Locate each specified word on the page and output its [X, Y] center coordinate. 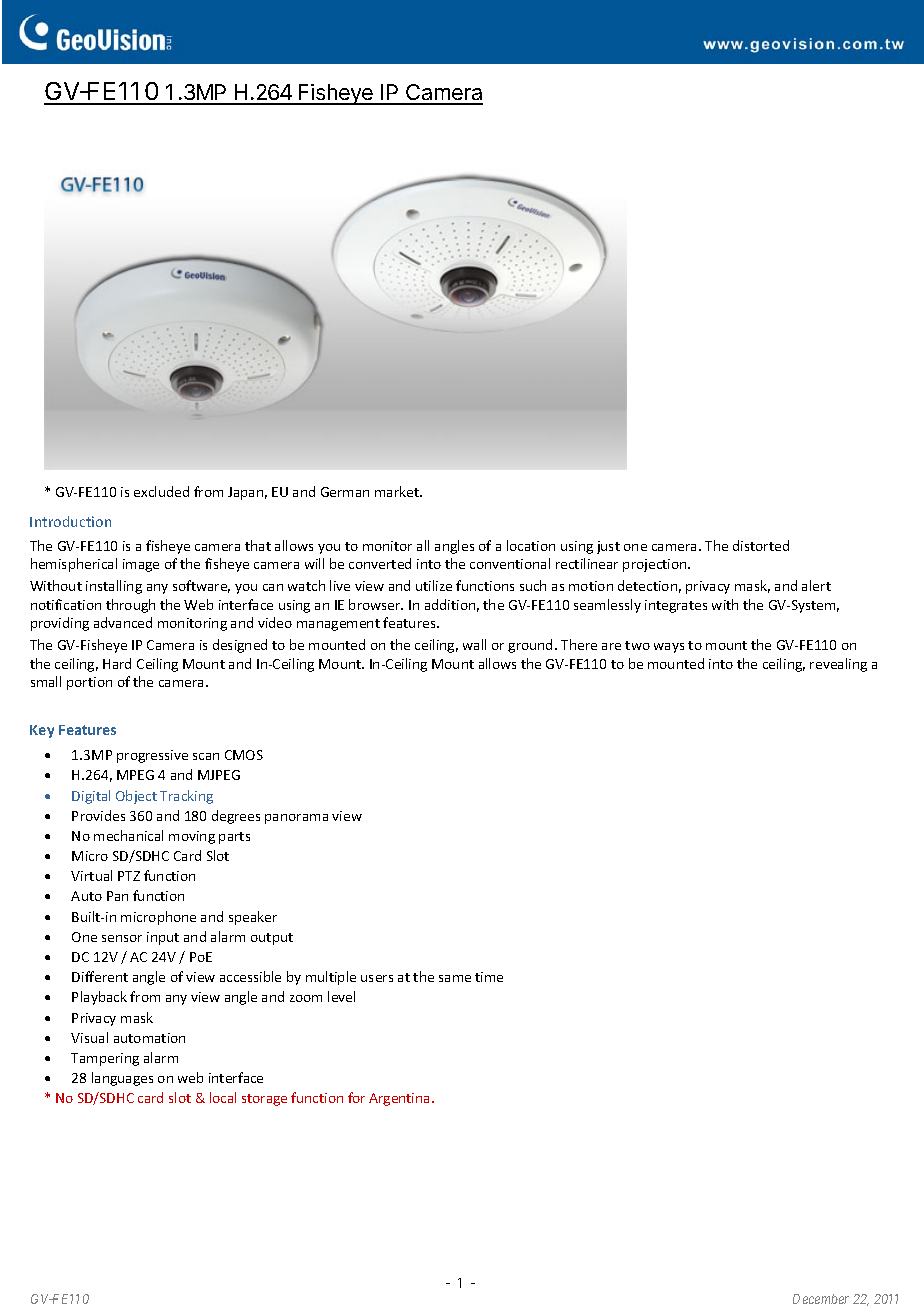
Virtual [91, 875]
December [821, 1299]
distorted [761, 545]
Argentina [399, 1099]
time [489, 977]
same [455, 978]
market [398, 491]
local [223, 1097]
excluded [161, 491]
